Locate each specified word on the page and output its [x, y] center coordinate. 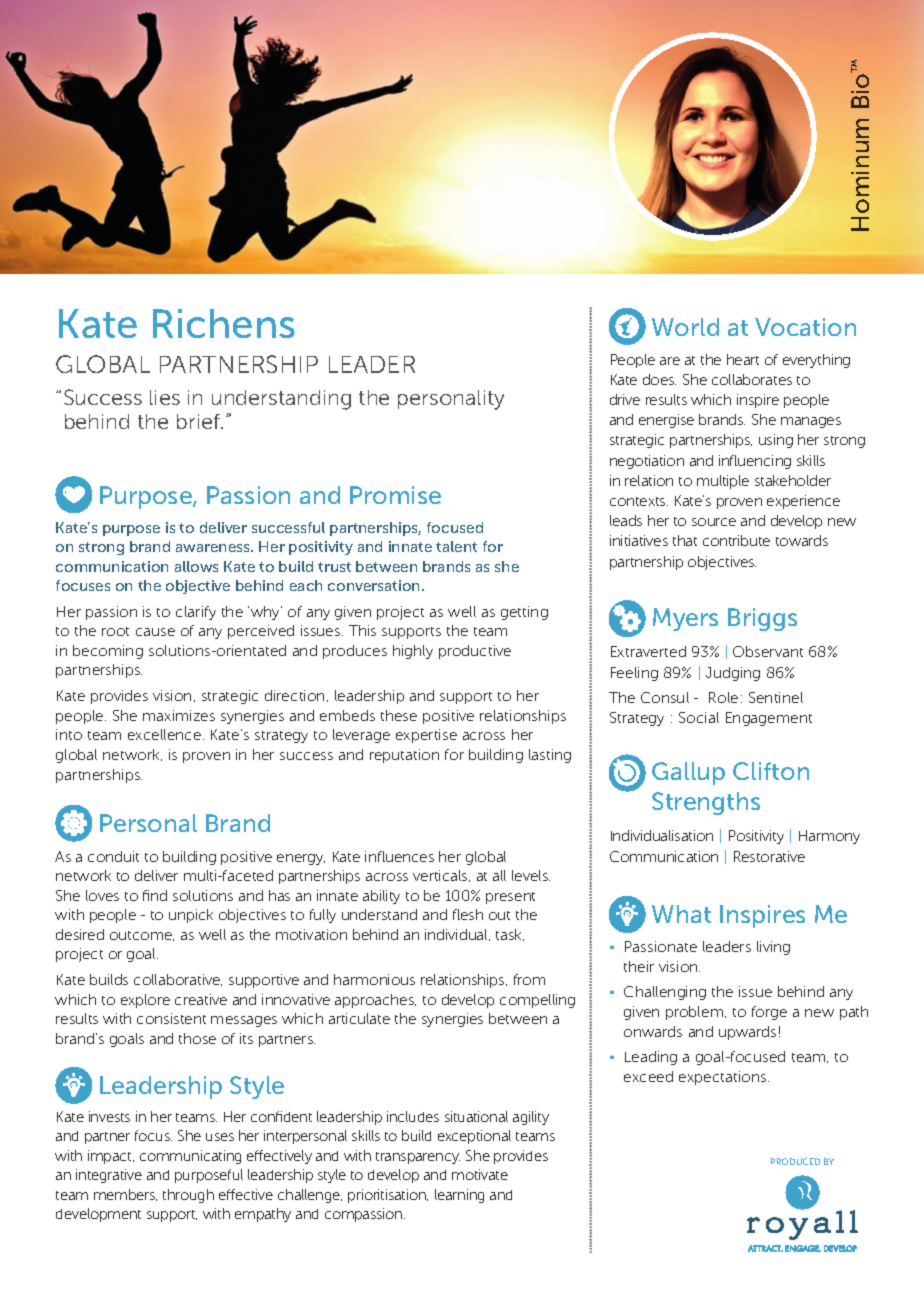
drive [625, 399]
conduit [113, 856]
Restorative [769, 856]
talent [456, 546]
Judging [733, 674]
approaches [375, 1001]
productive [475, 652]
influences [399, 856]
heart [743, 359]
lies [165, 397]
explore [145, 1001]
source [714, 522]
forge [769, 1013]
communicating [190, 1157]
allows [196, 566]
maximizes [179, 715]
